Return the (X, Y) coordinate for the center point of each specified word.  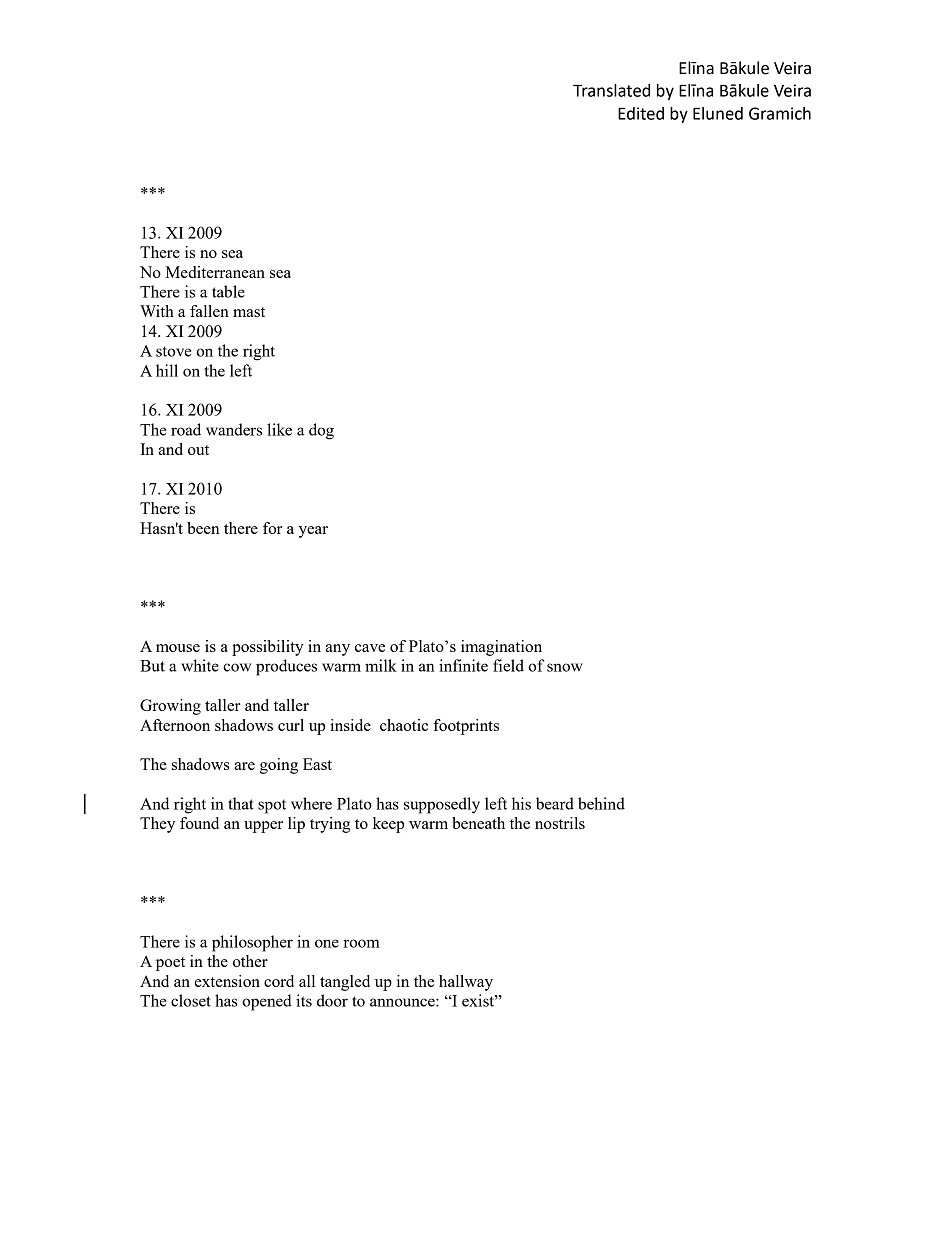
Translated (611, 90)
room (361, 943)
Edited (641, 113)
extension (227, 981)
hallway (466, 983)
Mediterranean (215, 272)
